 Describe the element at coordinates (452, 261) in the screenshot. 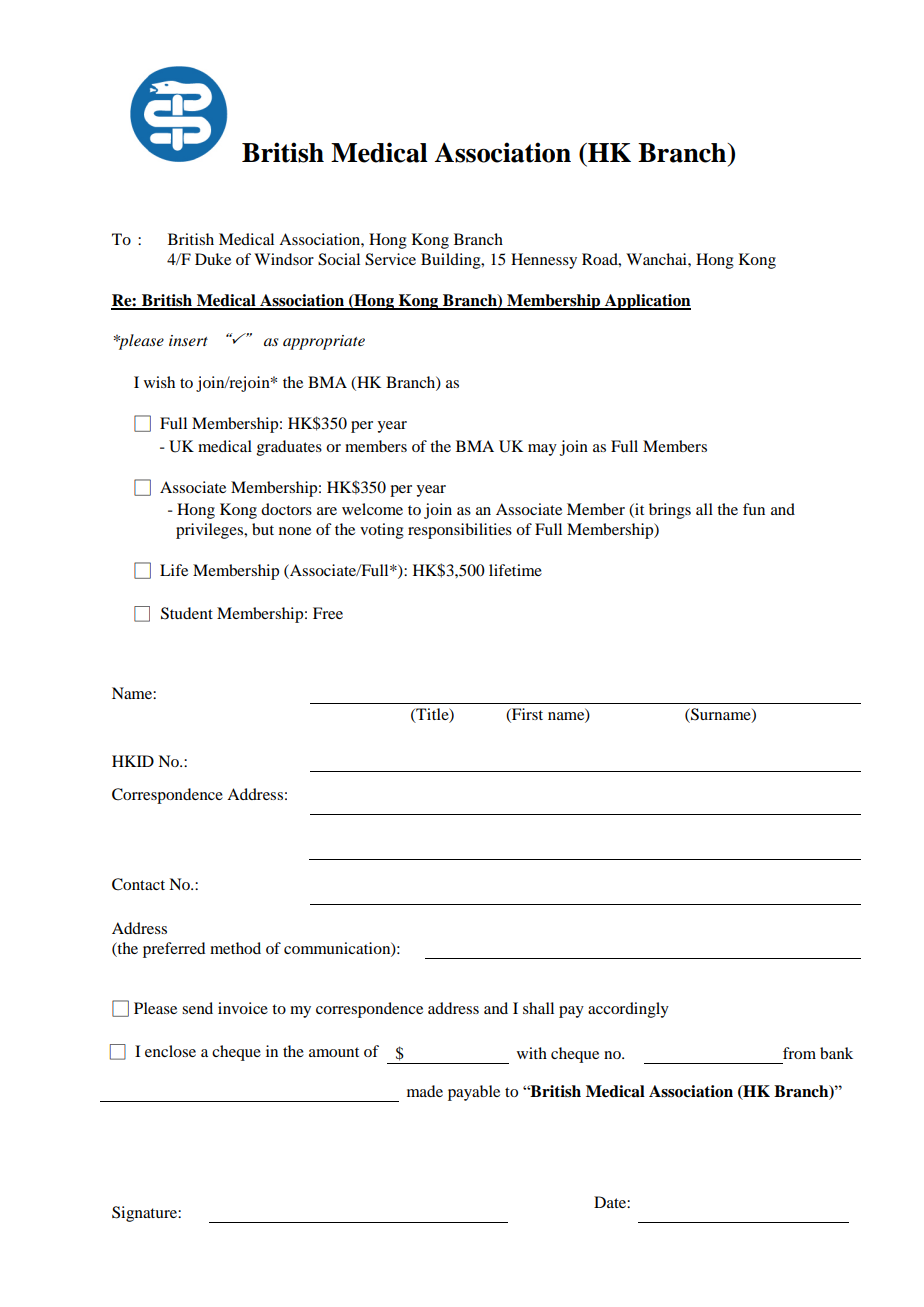

I see `Building` at that location.
